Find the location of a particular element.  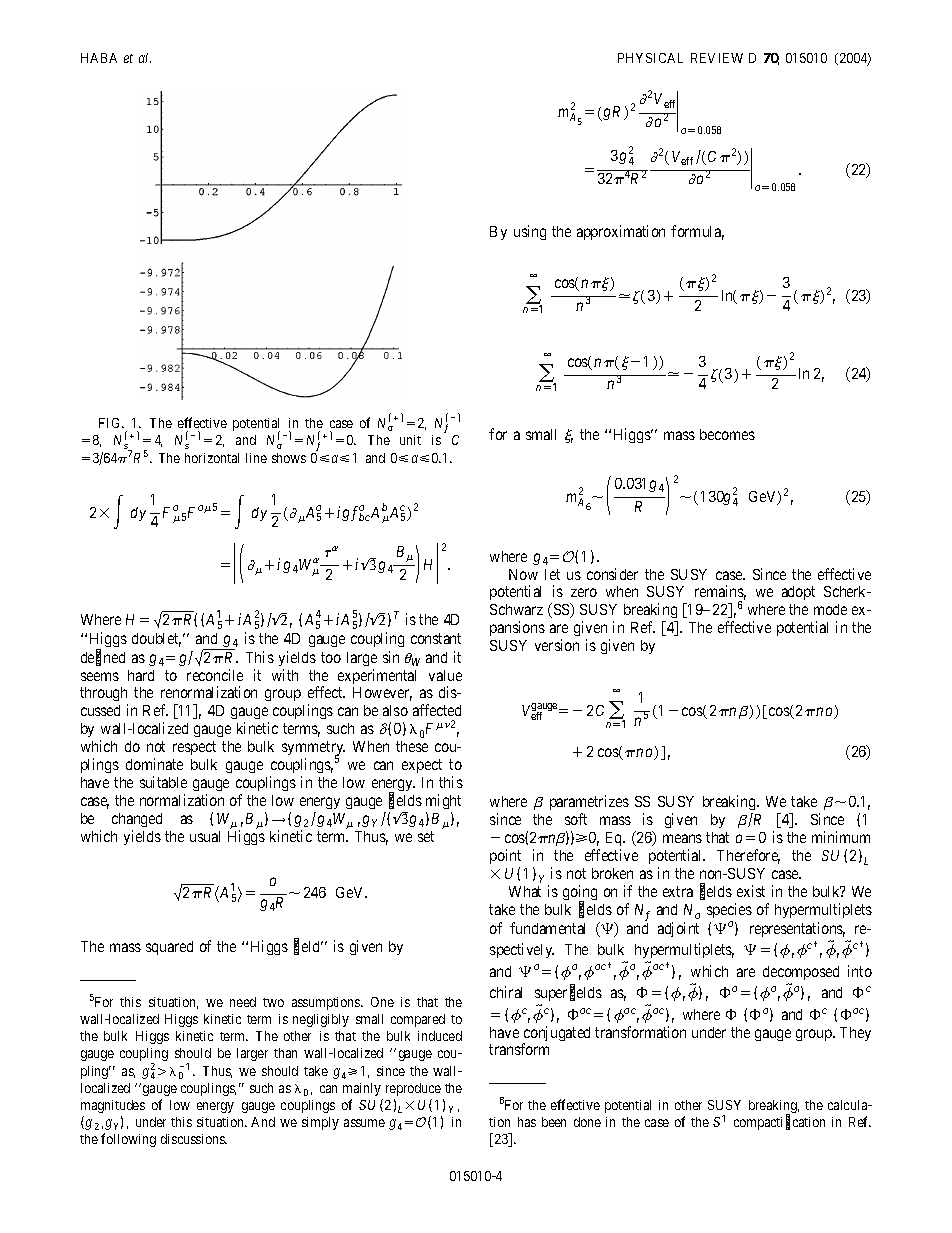

point is located at coordinates (505, 858).
